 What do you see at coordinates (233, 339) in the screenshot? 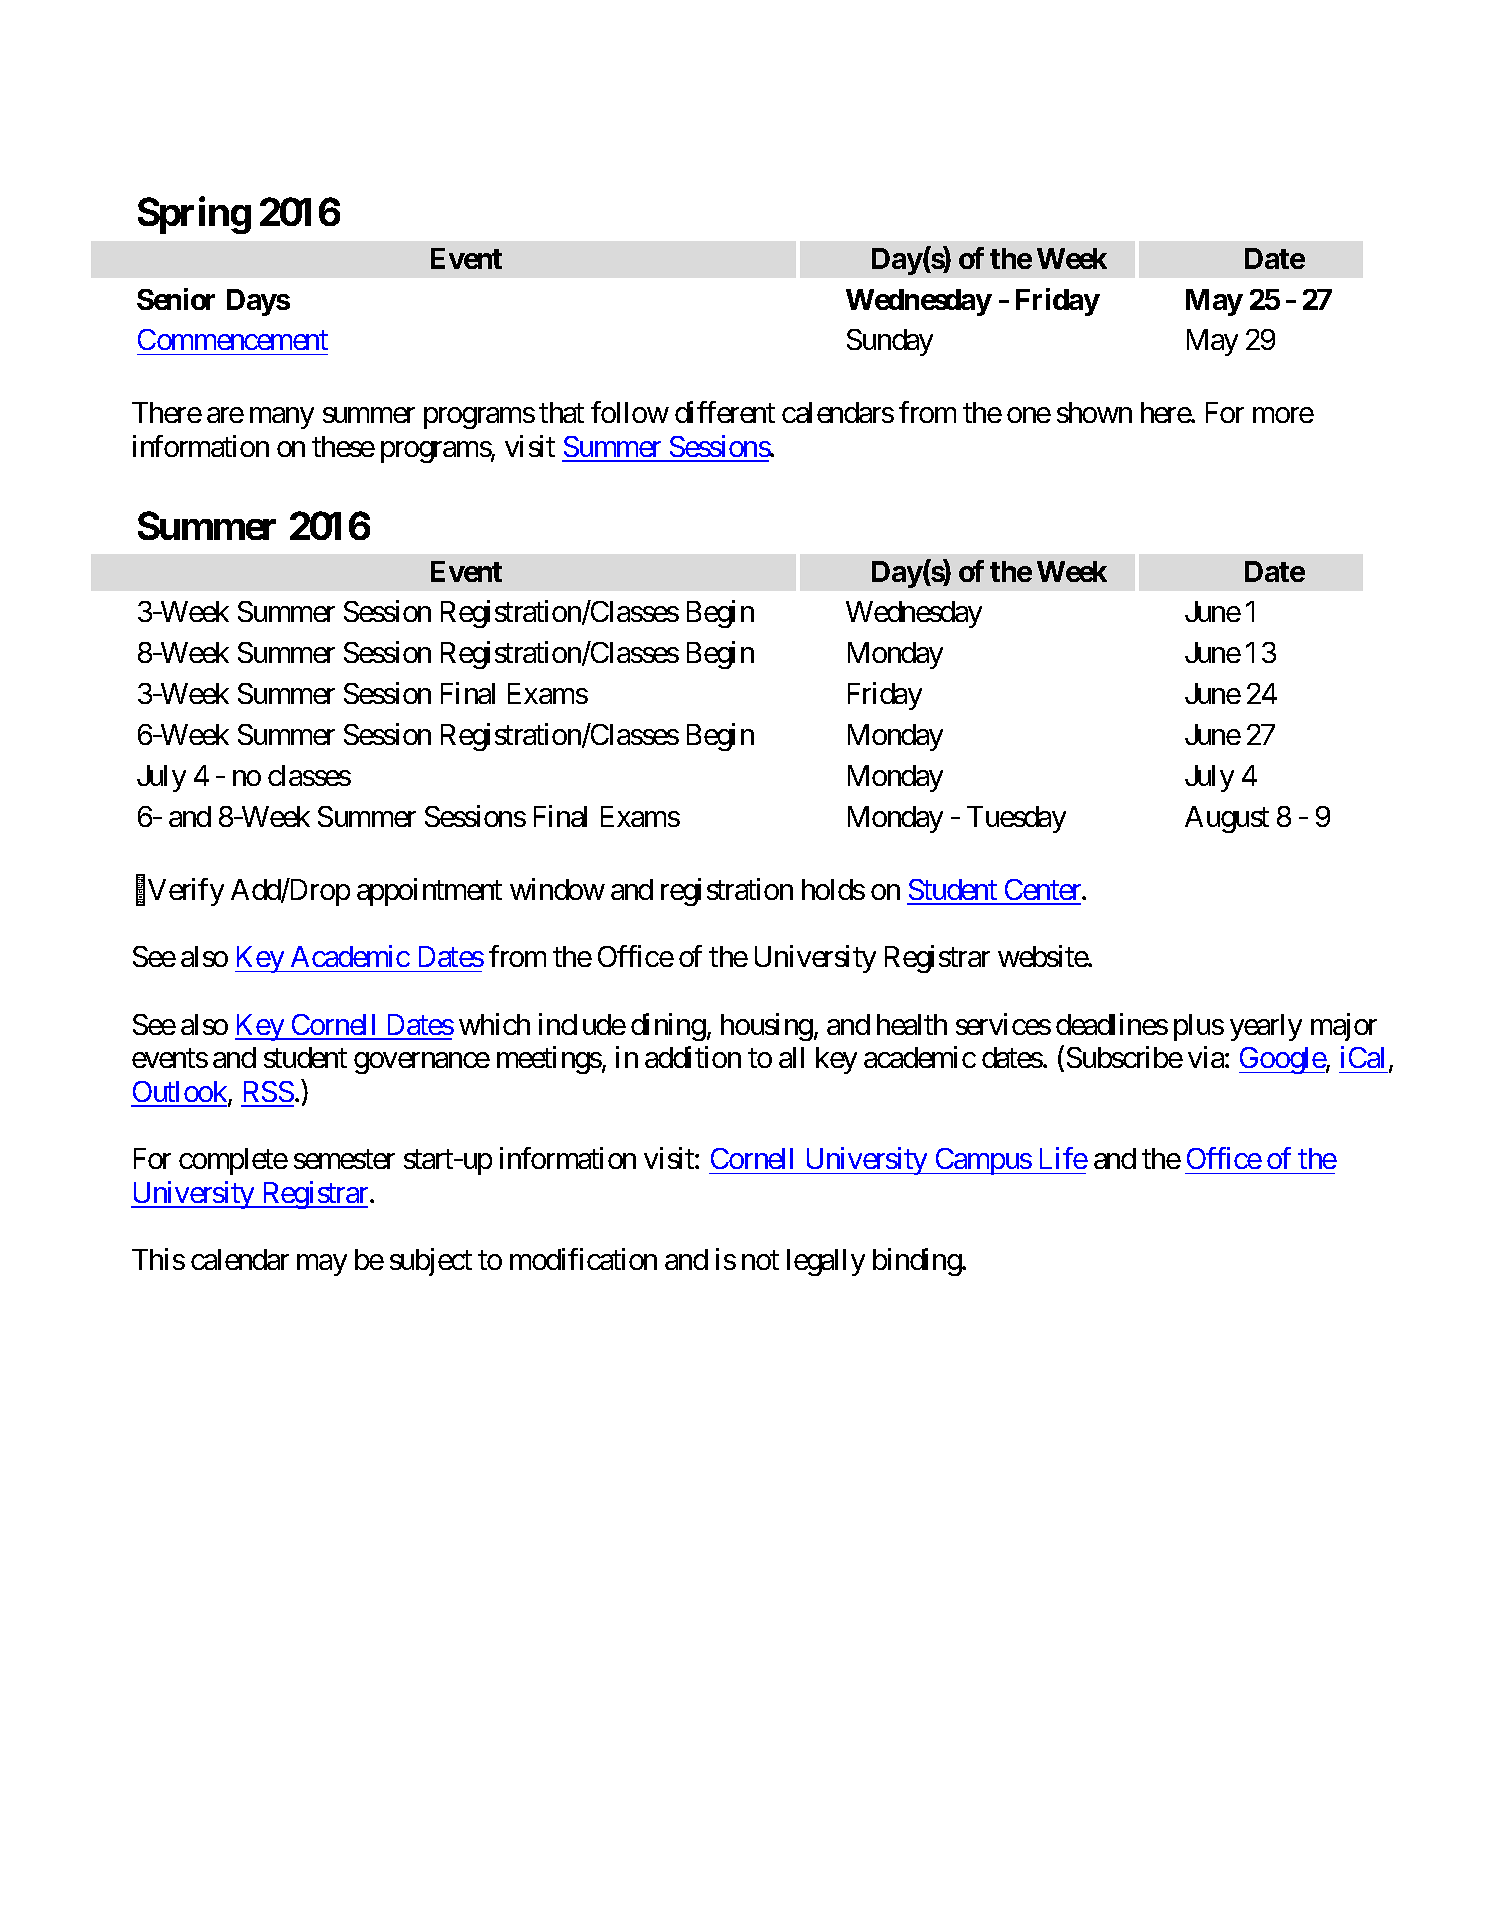
I see `Commencement` at bounding box center [233, 339].
